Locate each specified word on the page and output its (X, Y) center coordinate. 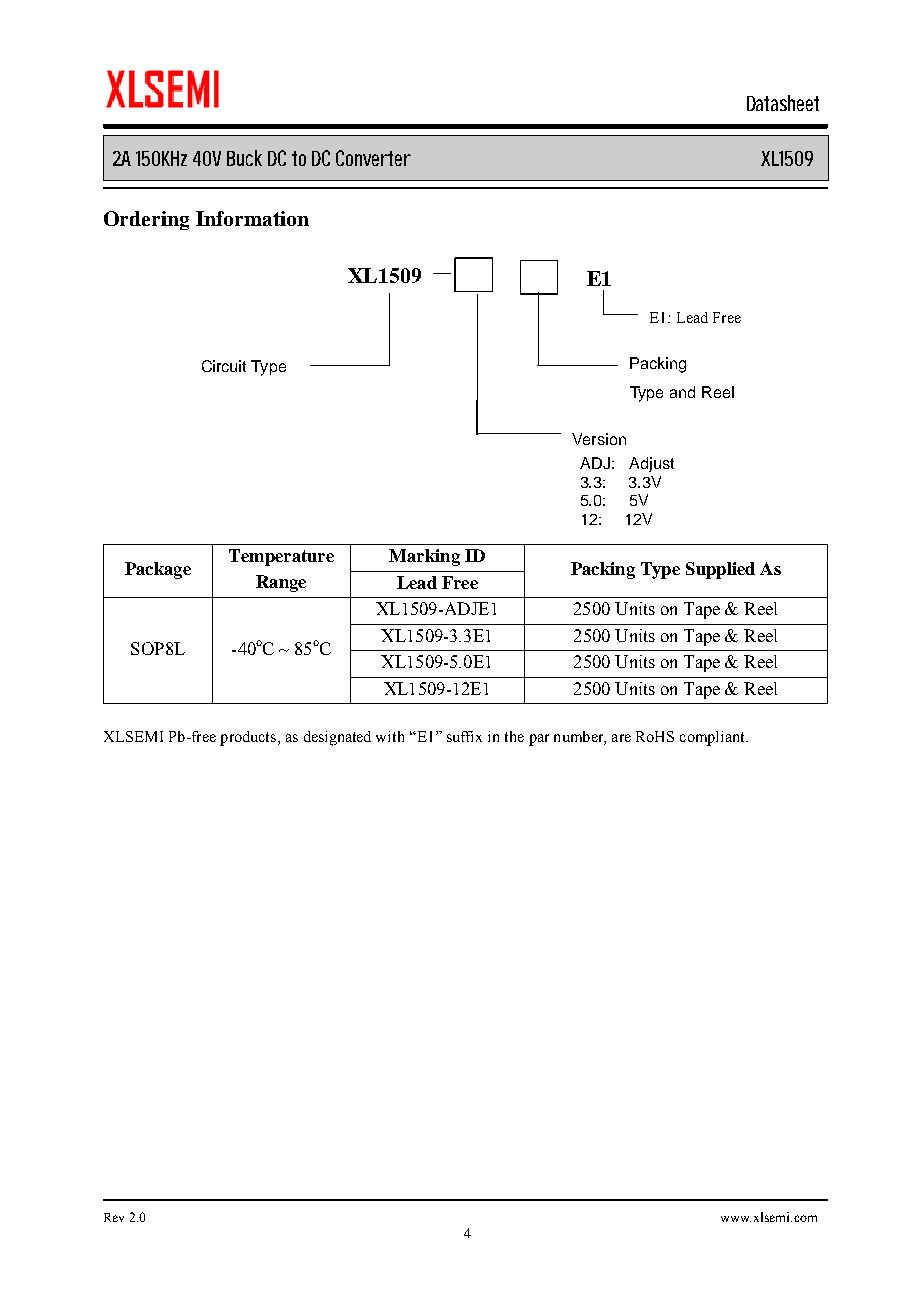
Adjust (651, 464)
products (249, 738)
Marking (424, 557)
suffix (464, 736)
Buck (244, 158)
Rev (114, 1217)
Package (158, 570)
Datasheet (783, 103)
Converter (373, 158)
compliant (713, 738)
